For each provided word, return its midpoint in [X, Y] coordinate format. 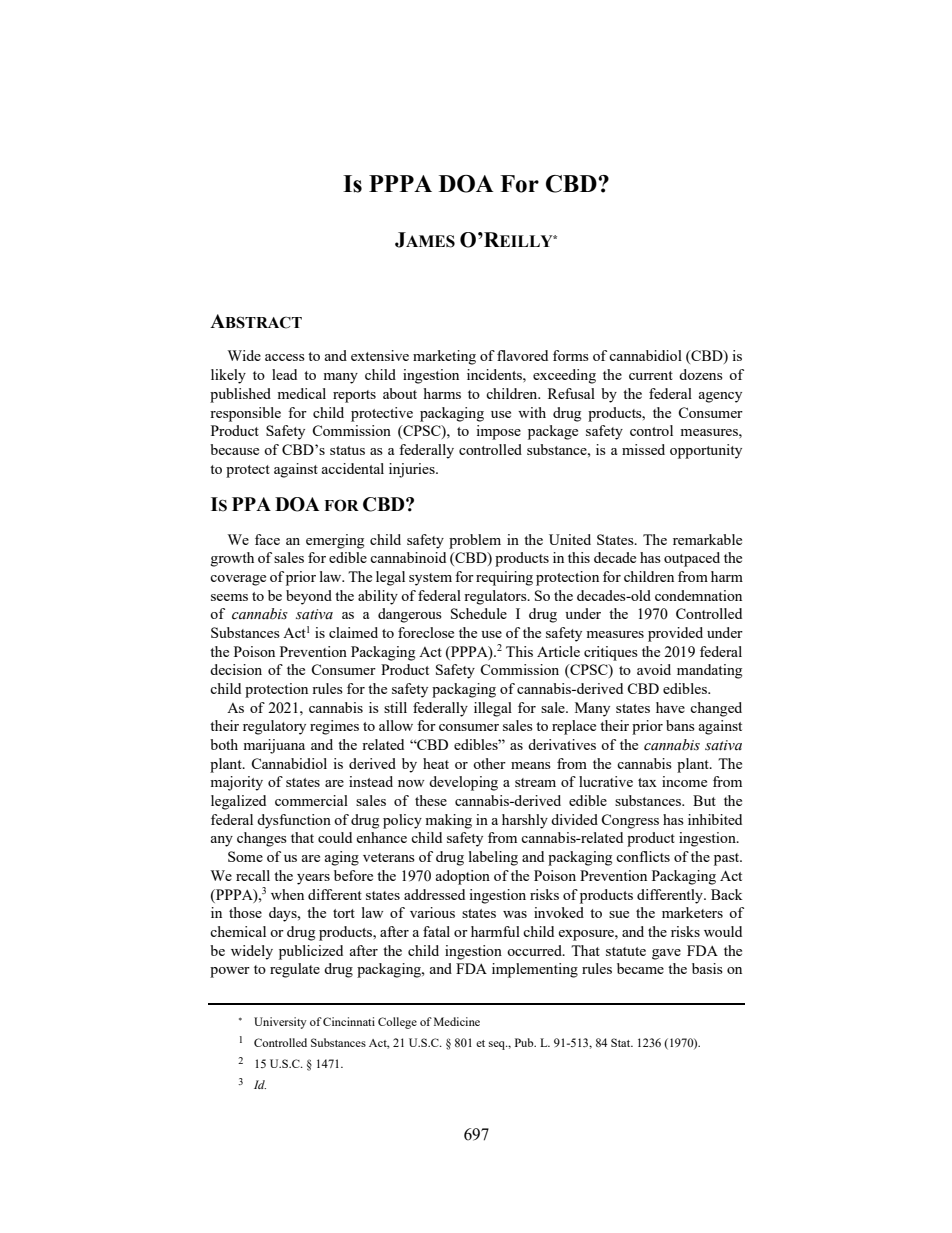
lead [284, 374]
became [640, 968]
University [280, 1023]
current [651, 375]
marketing [444, 357]
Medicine [457, 1021]
